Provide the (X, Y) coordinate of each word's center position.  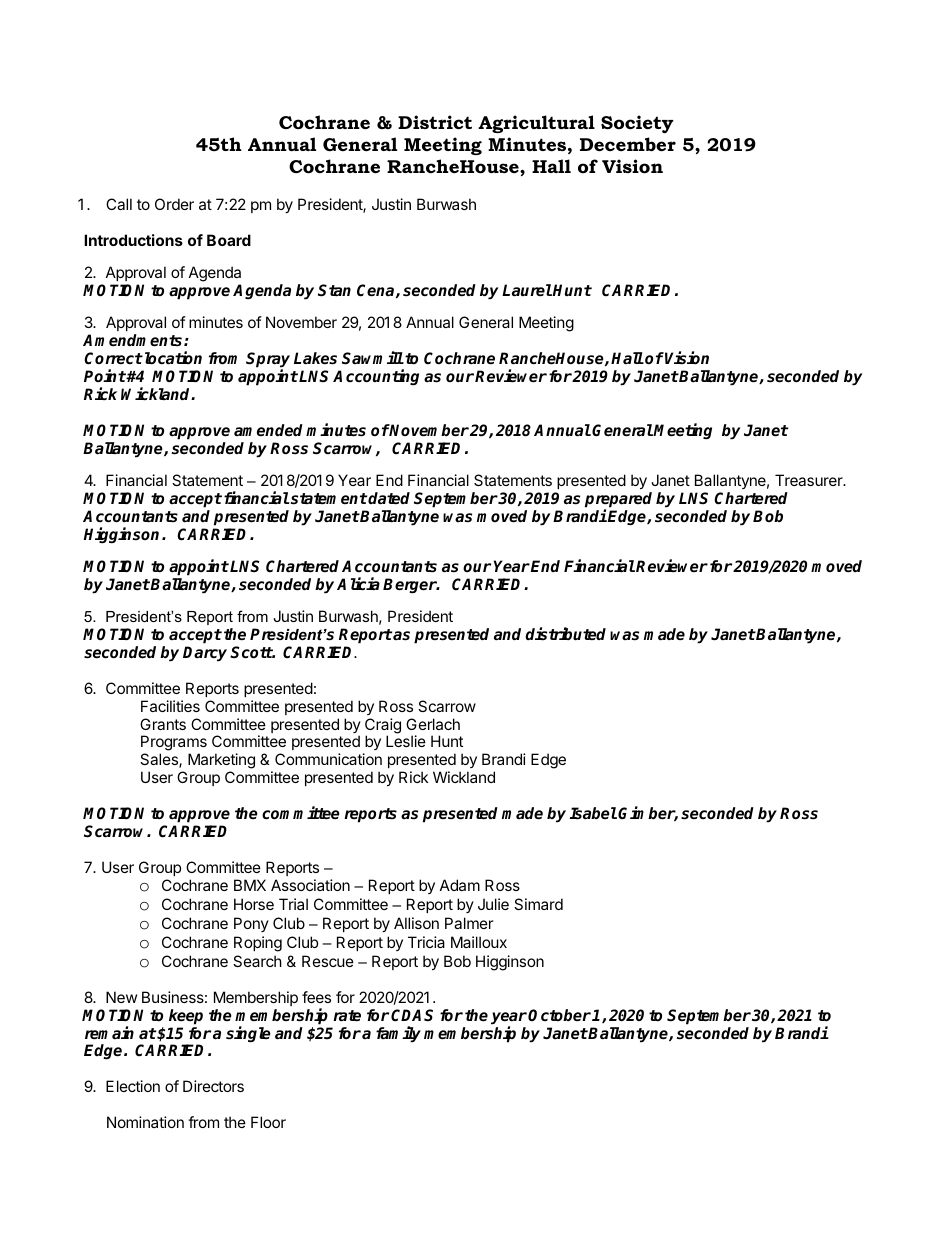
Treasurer (810, 480)
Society (637, 124)
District (435, 122)
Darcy (205, 654)
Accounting (376, 377)
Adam (460, 885)
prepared (618, 501)
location (172, 358)
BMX (250, 885)
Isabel (593, 813)
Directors (213, 1086)
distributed (565, 634)
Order (174, 204)
